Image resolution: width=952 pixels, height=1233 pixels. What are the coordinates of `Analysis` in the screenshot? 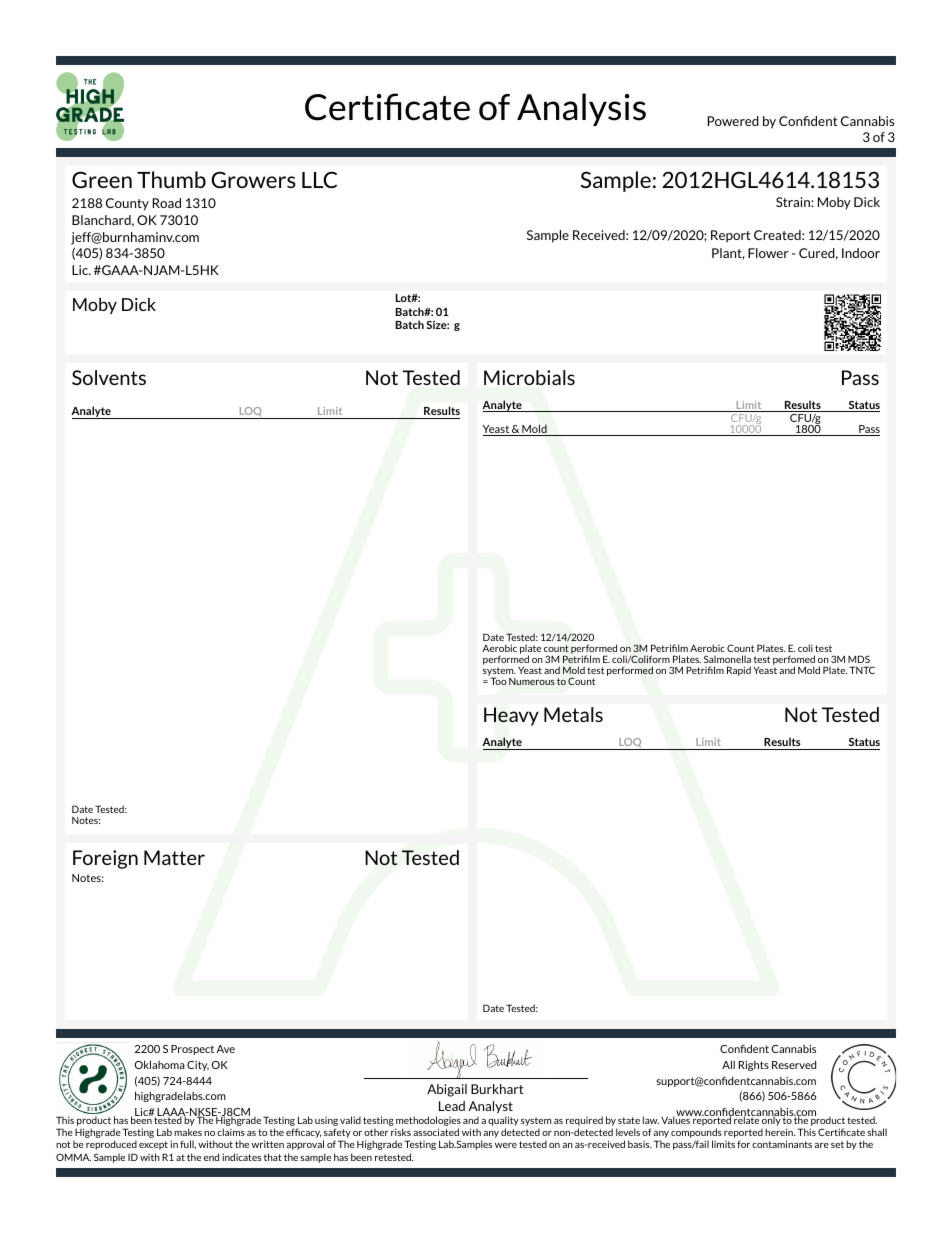 It's located at (581, 109).
